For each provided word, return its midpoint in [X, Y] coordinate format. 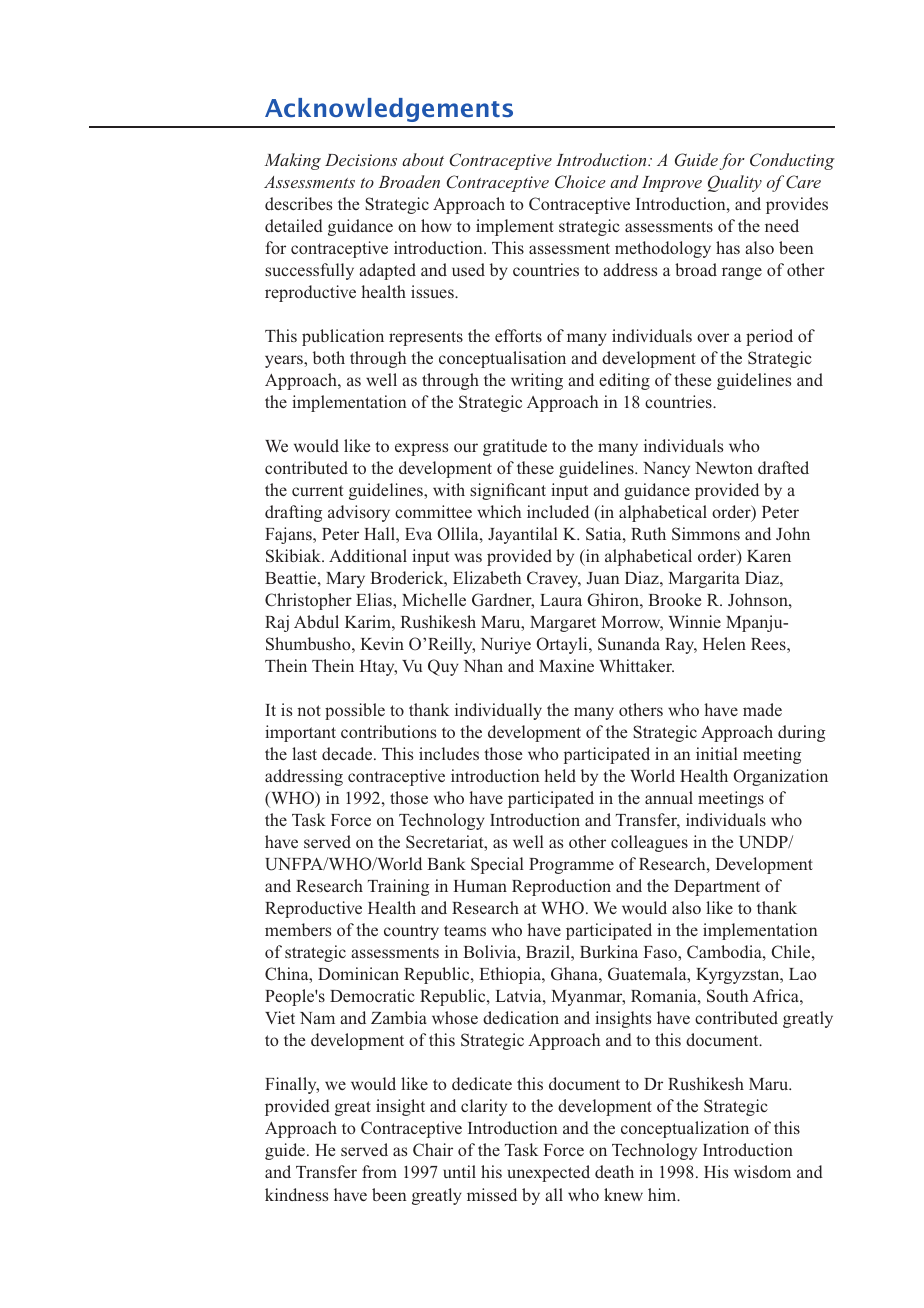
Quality [735, 183]
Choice [580, 181]
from [379, 1171]
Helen [724, 643]
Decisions [361, 160]
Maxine [566, 665]
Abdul [316, 621]
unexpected [549, 1173]
